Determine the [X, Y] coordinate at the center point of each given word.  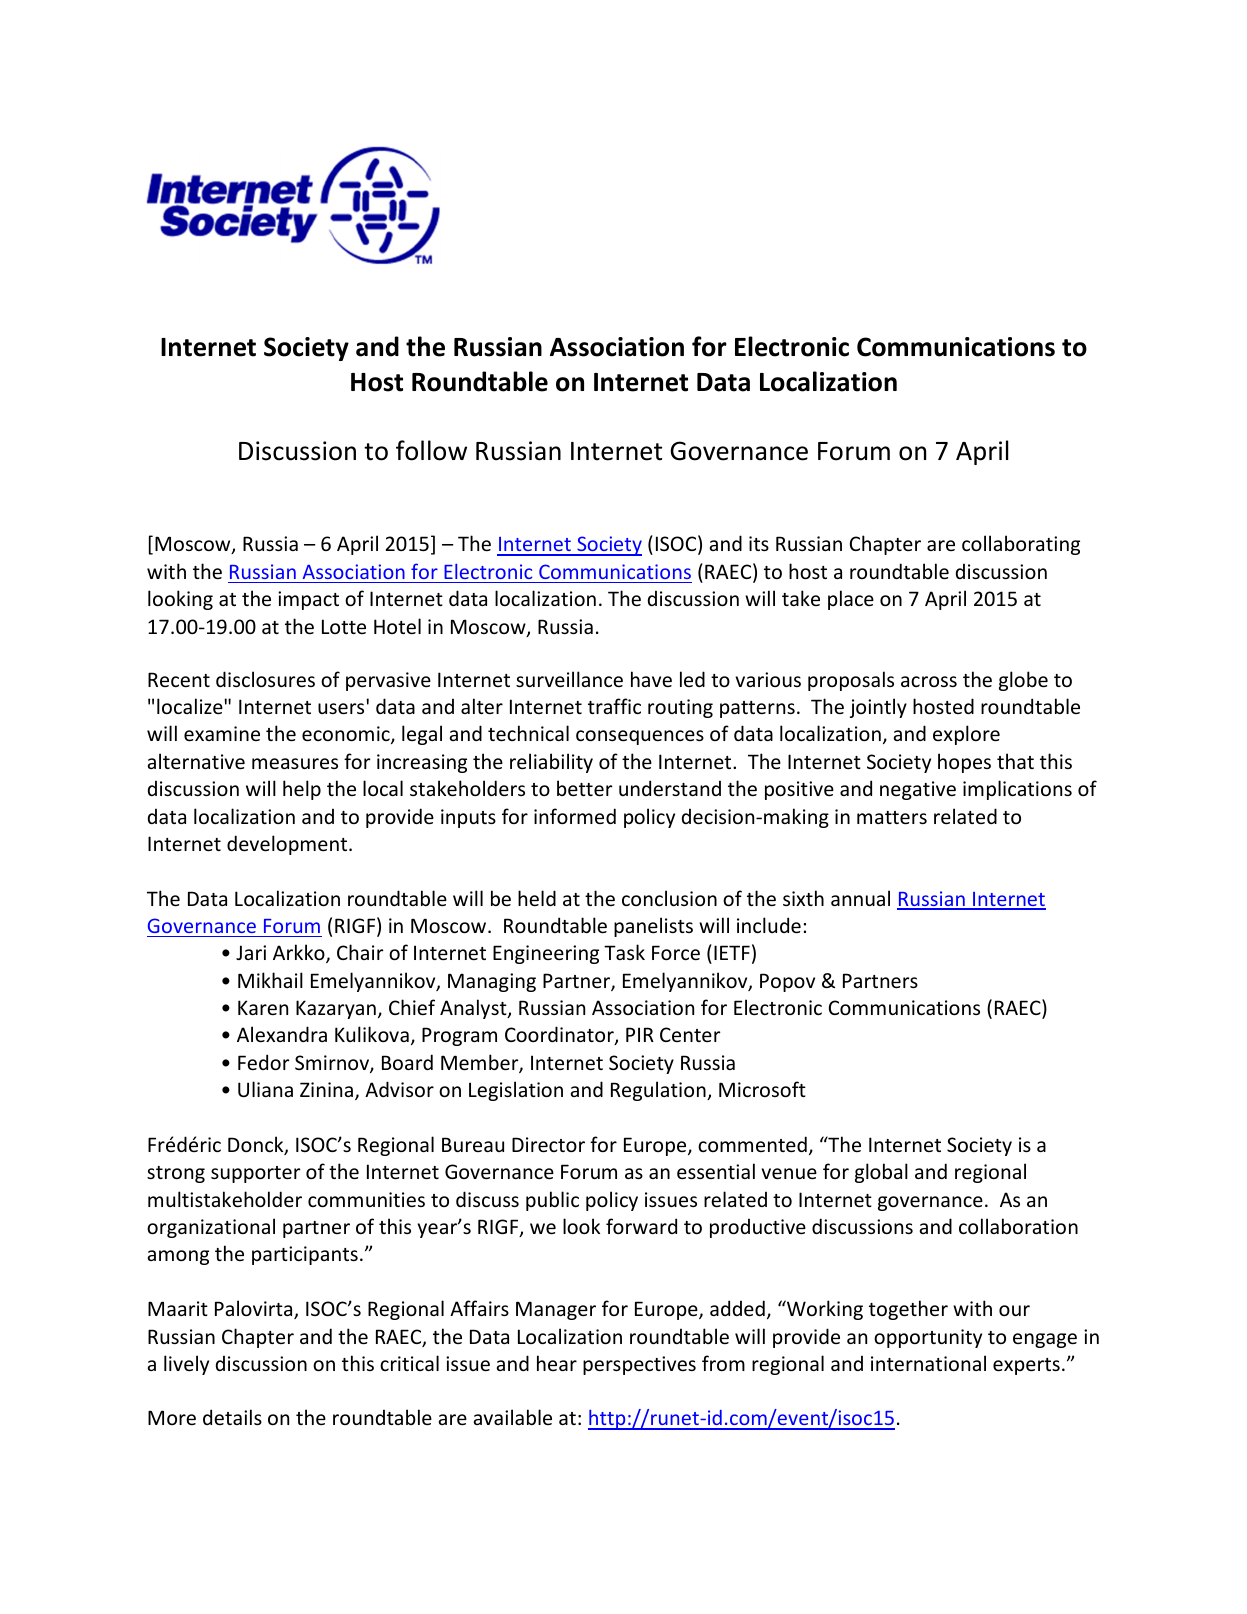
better [585, 788]
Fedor [264, 1062]
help [302, 790]
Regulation [659, 1091]
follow [431, 450]
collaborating [1021, 545]
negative [918, 790]
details [232, 1417]
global [881, 1173]
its [759, 543]
